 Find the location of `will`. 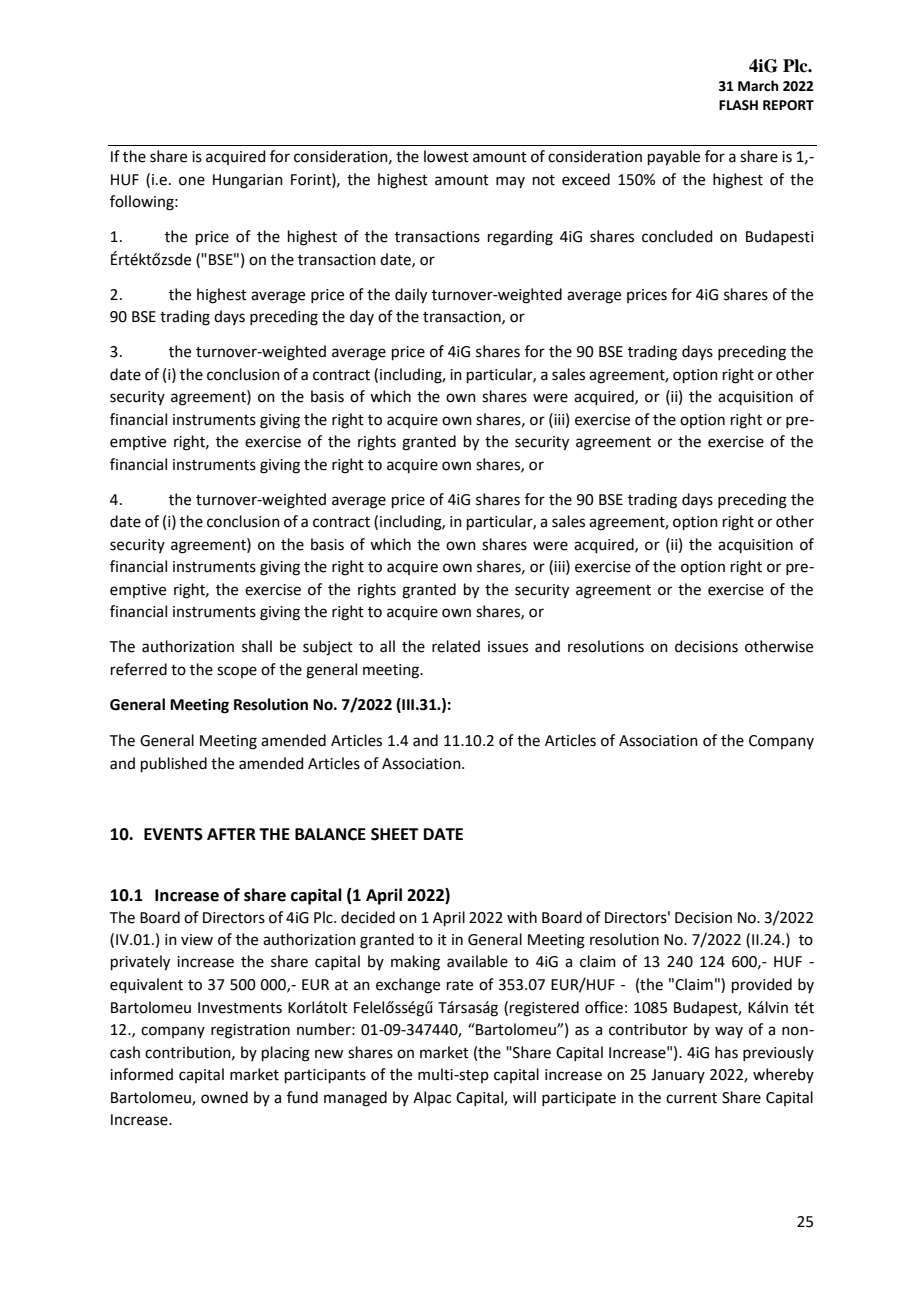

will is located at coordinates (524, 1097).
